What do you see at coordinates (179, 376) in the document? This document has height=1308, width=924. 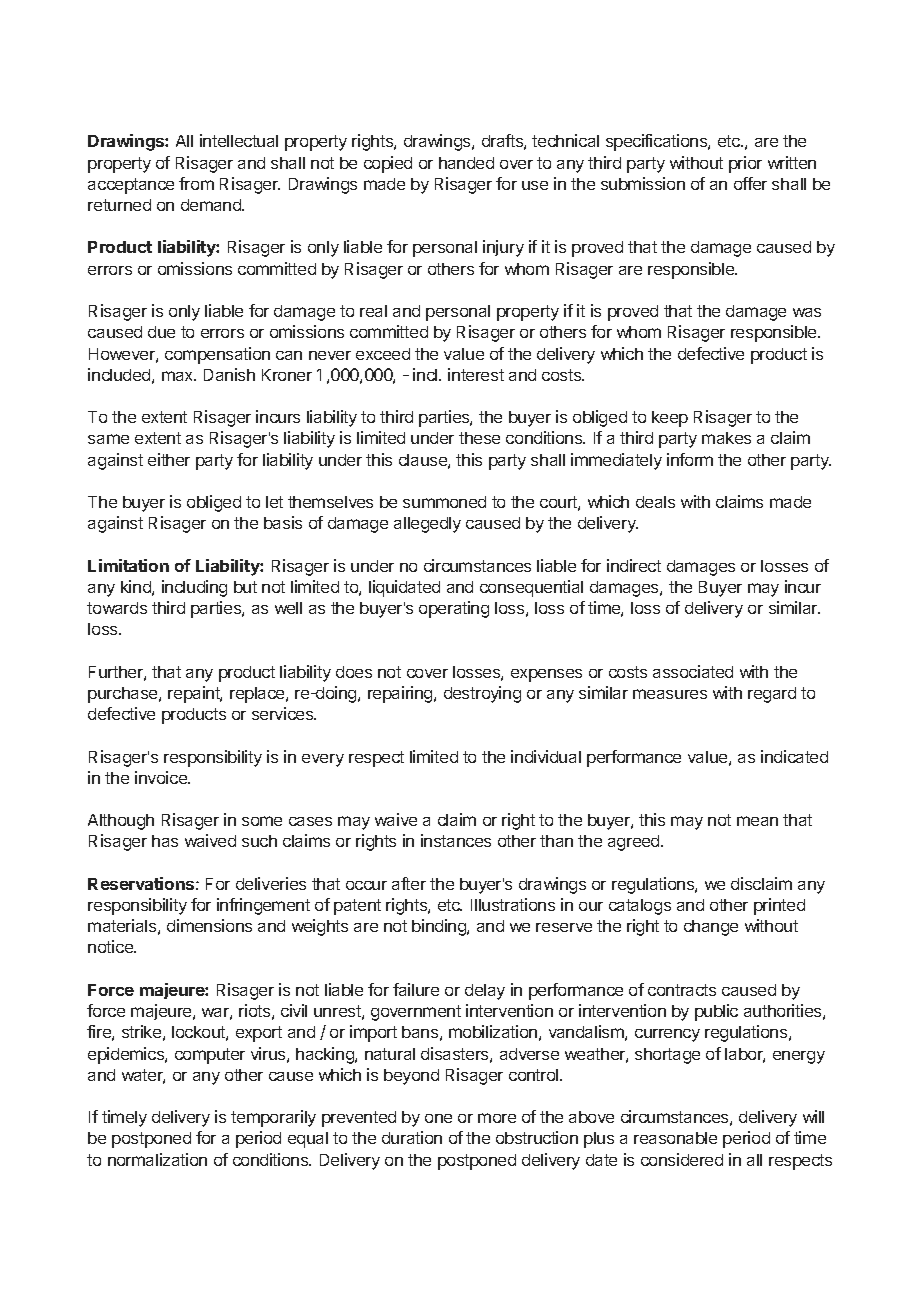 I see `max` at bounding box center [179, 376].
